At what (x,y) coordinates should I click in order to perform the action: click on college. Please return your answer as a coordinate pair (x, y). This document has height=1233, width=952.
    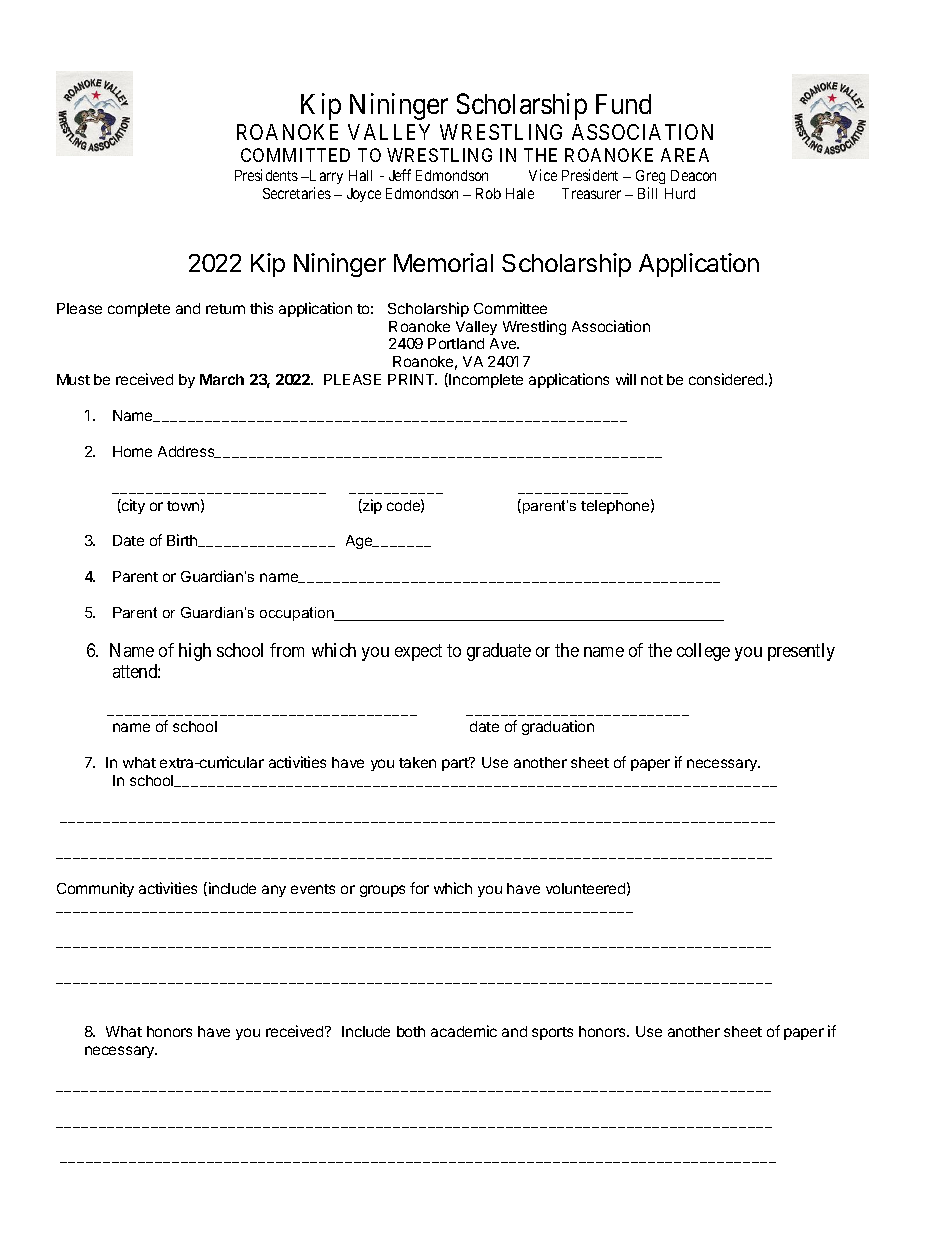
    Looking at the image, I should click on (703, 652).
